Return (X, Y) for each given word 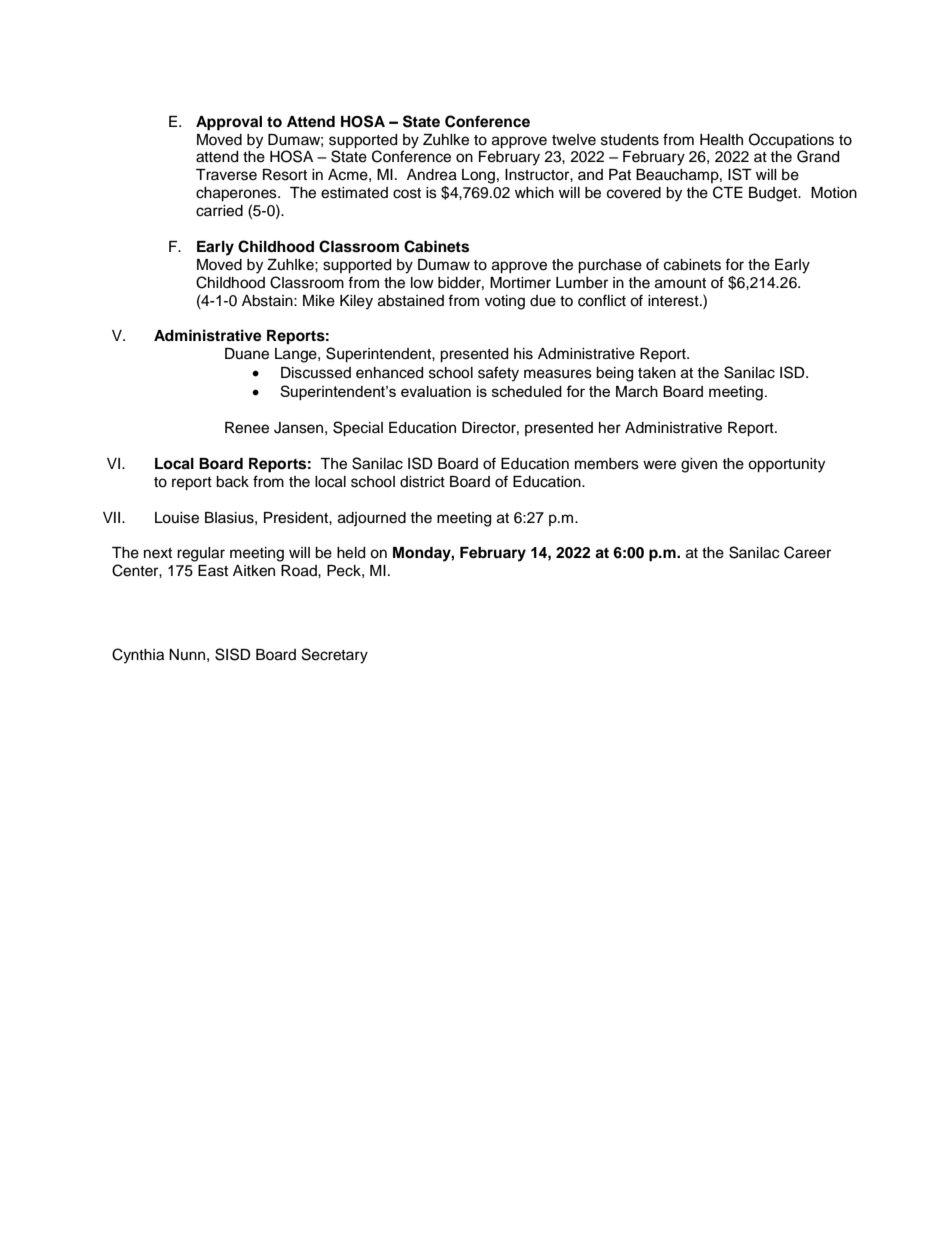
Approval (229, 123)
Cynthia (138, 656)
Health (721, 140)
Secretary (335, 656)
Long (478, 176)
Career (807, 552)
